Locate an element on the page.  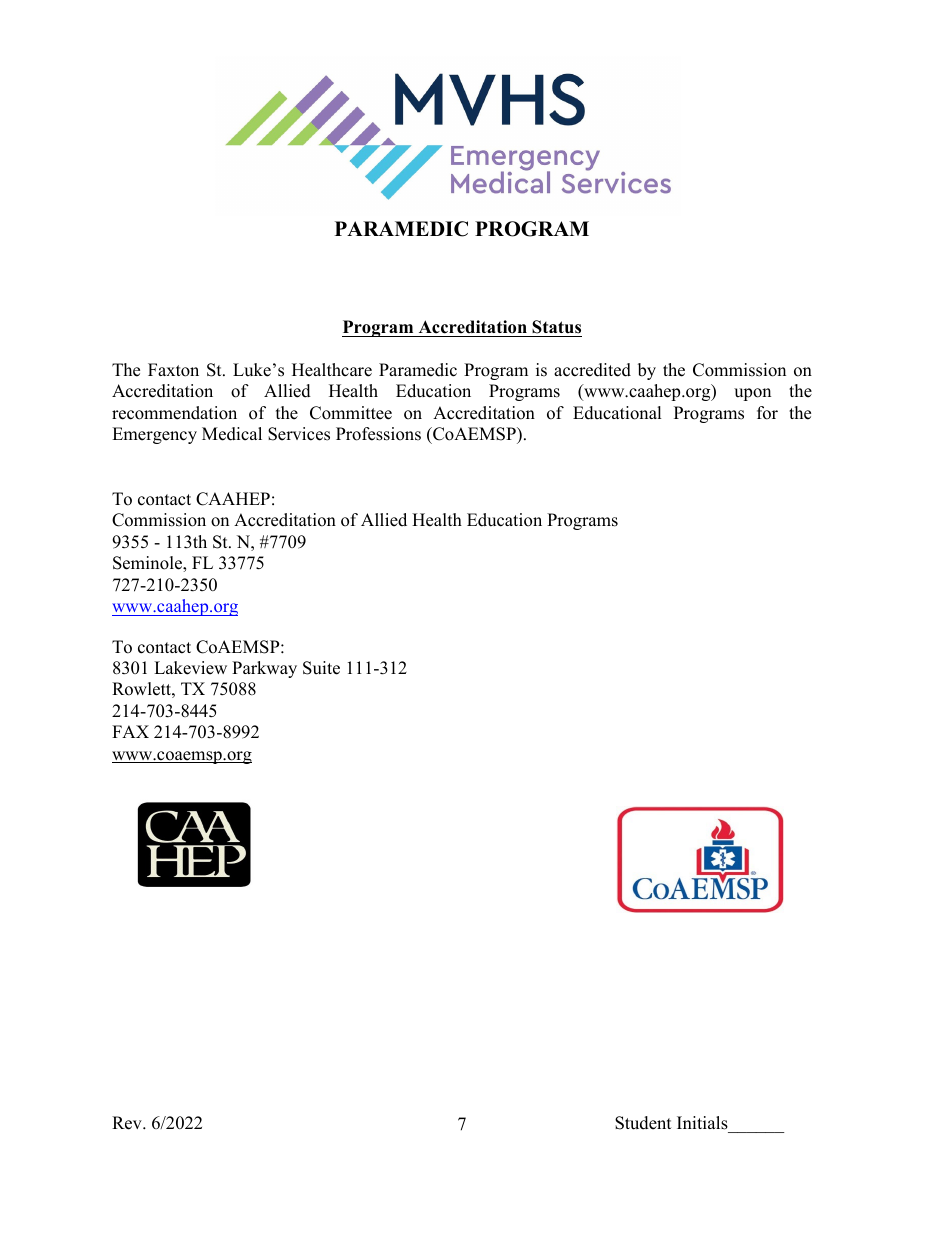
Rev is located at coordinates (128, 1123).
